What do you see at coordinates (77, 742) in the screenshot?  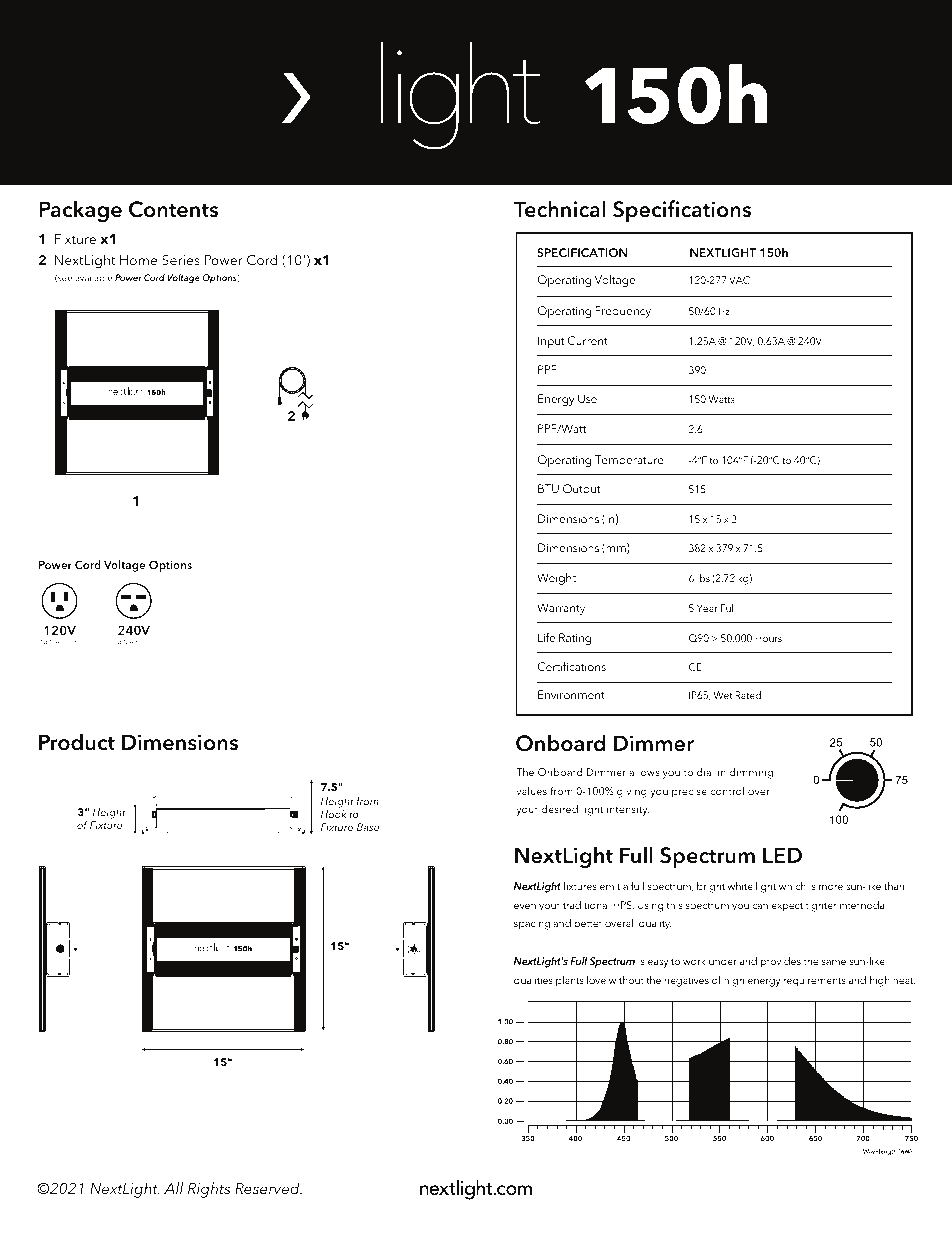 I see `Product` at bounding box center [77, 742].
